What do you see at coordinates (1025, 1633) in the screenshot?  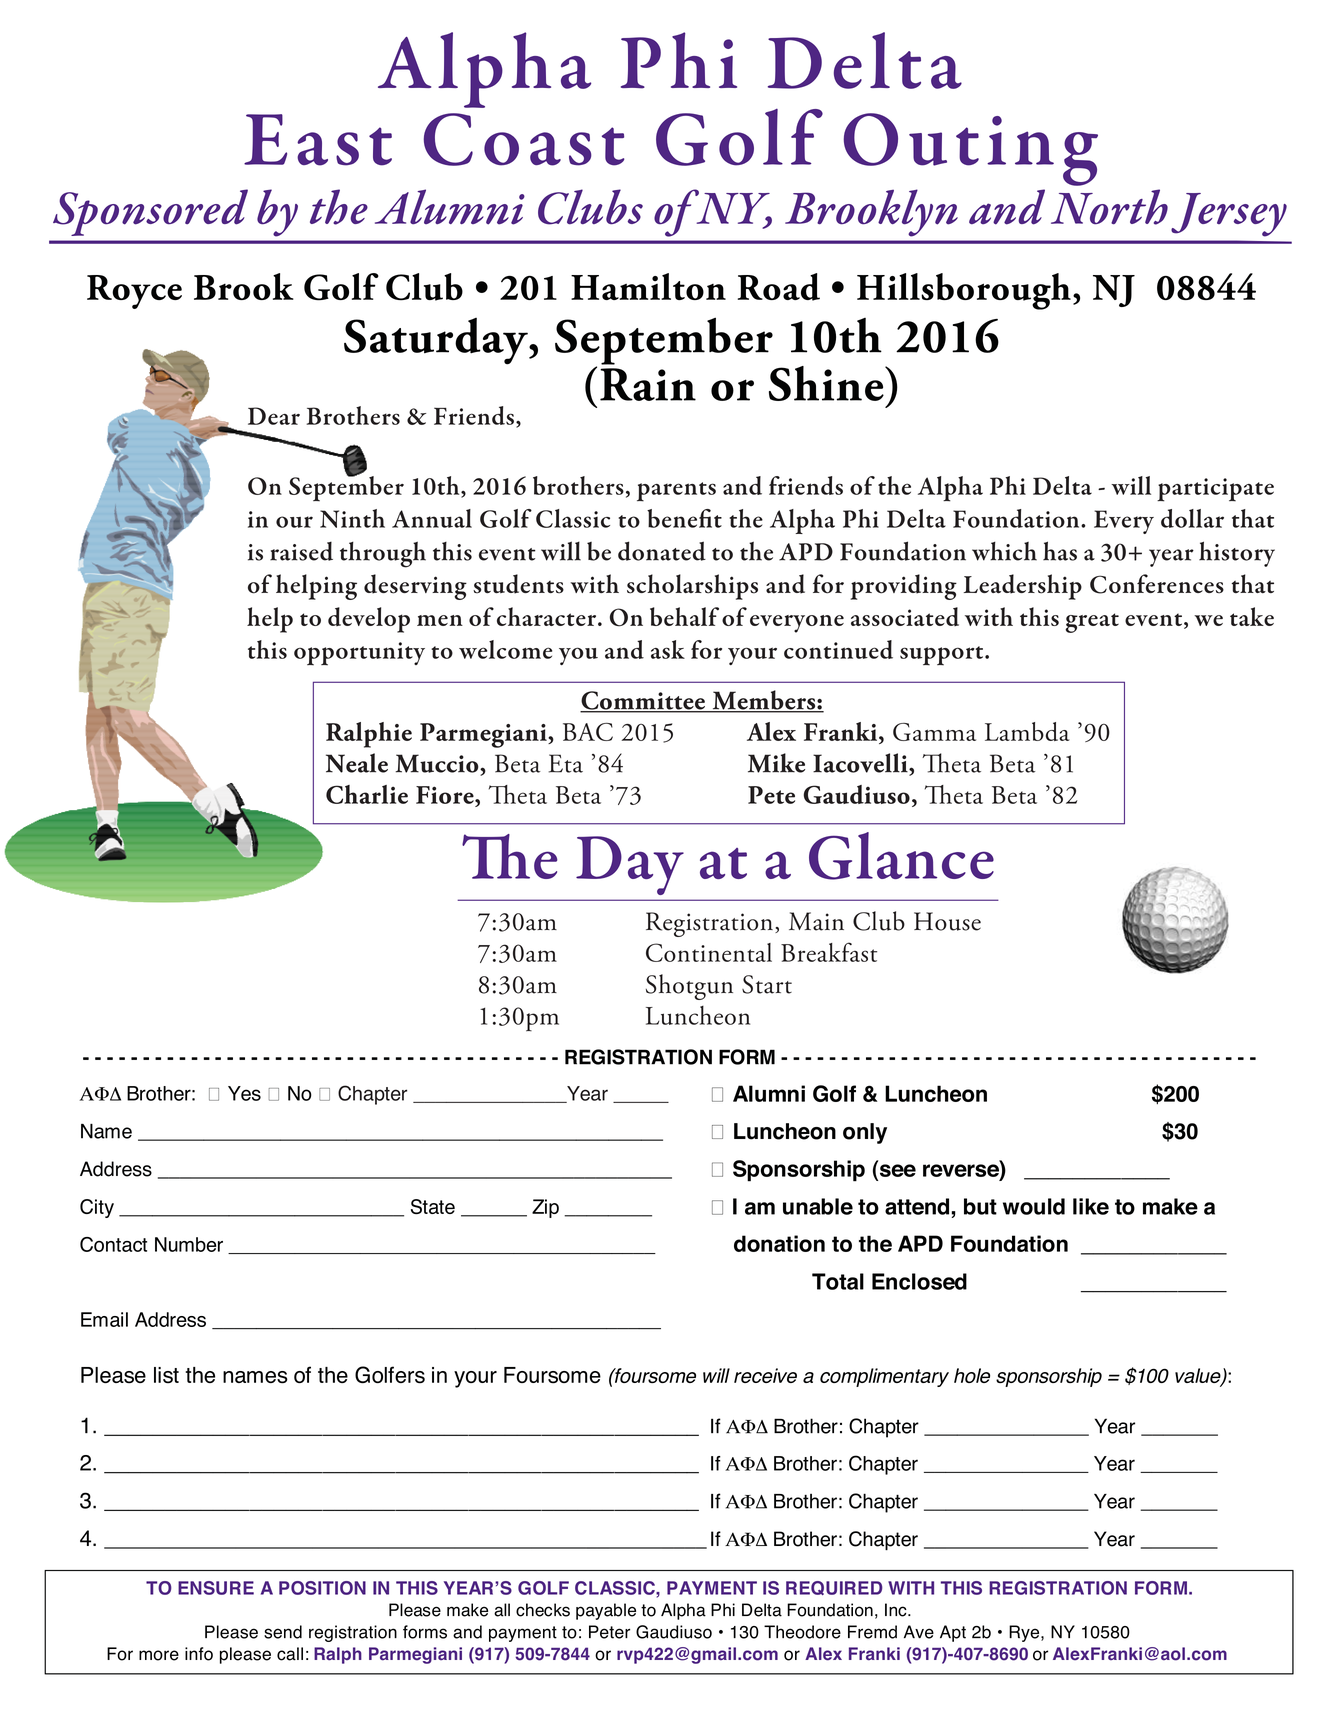 I see `Rye` at bounding box center [1025, 1633].
